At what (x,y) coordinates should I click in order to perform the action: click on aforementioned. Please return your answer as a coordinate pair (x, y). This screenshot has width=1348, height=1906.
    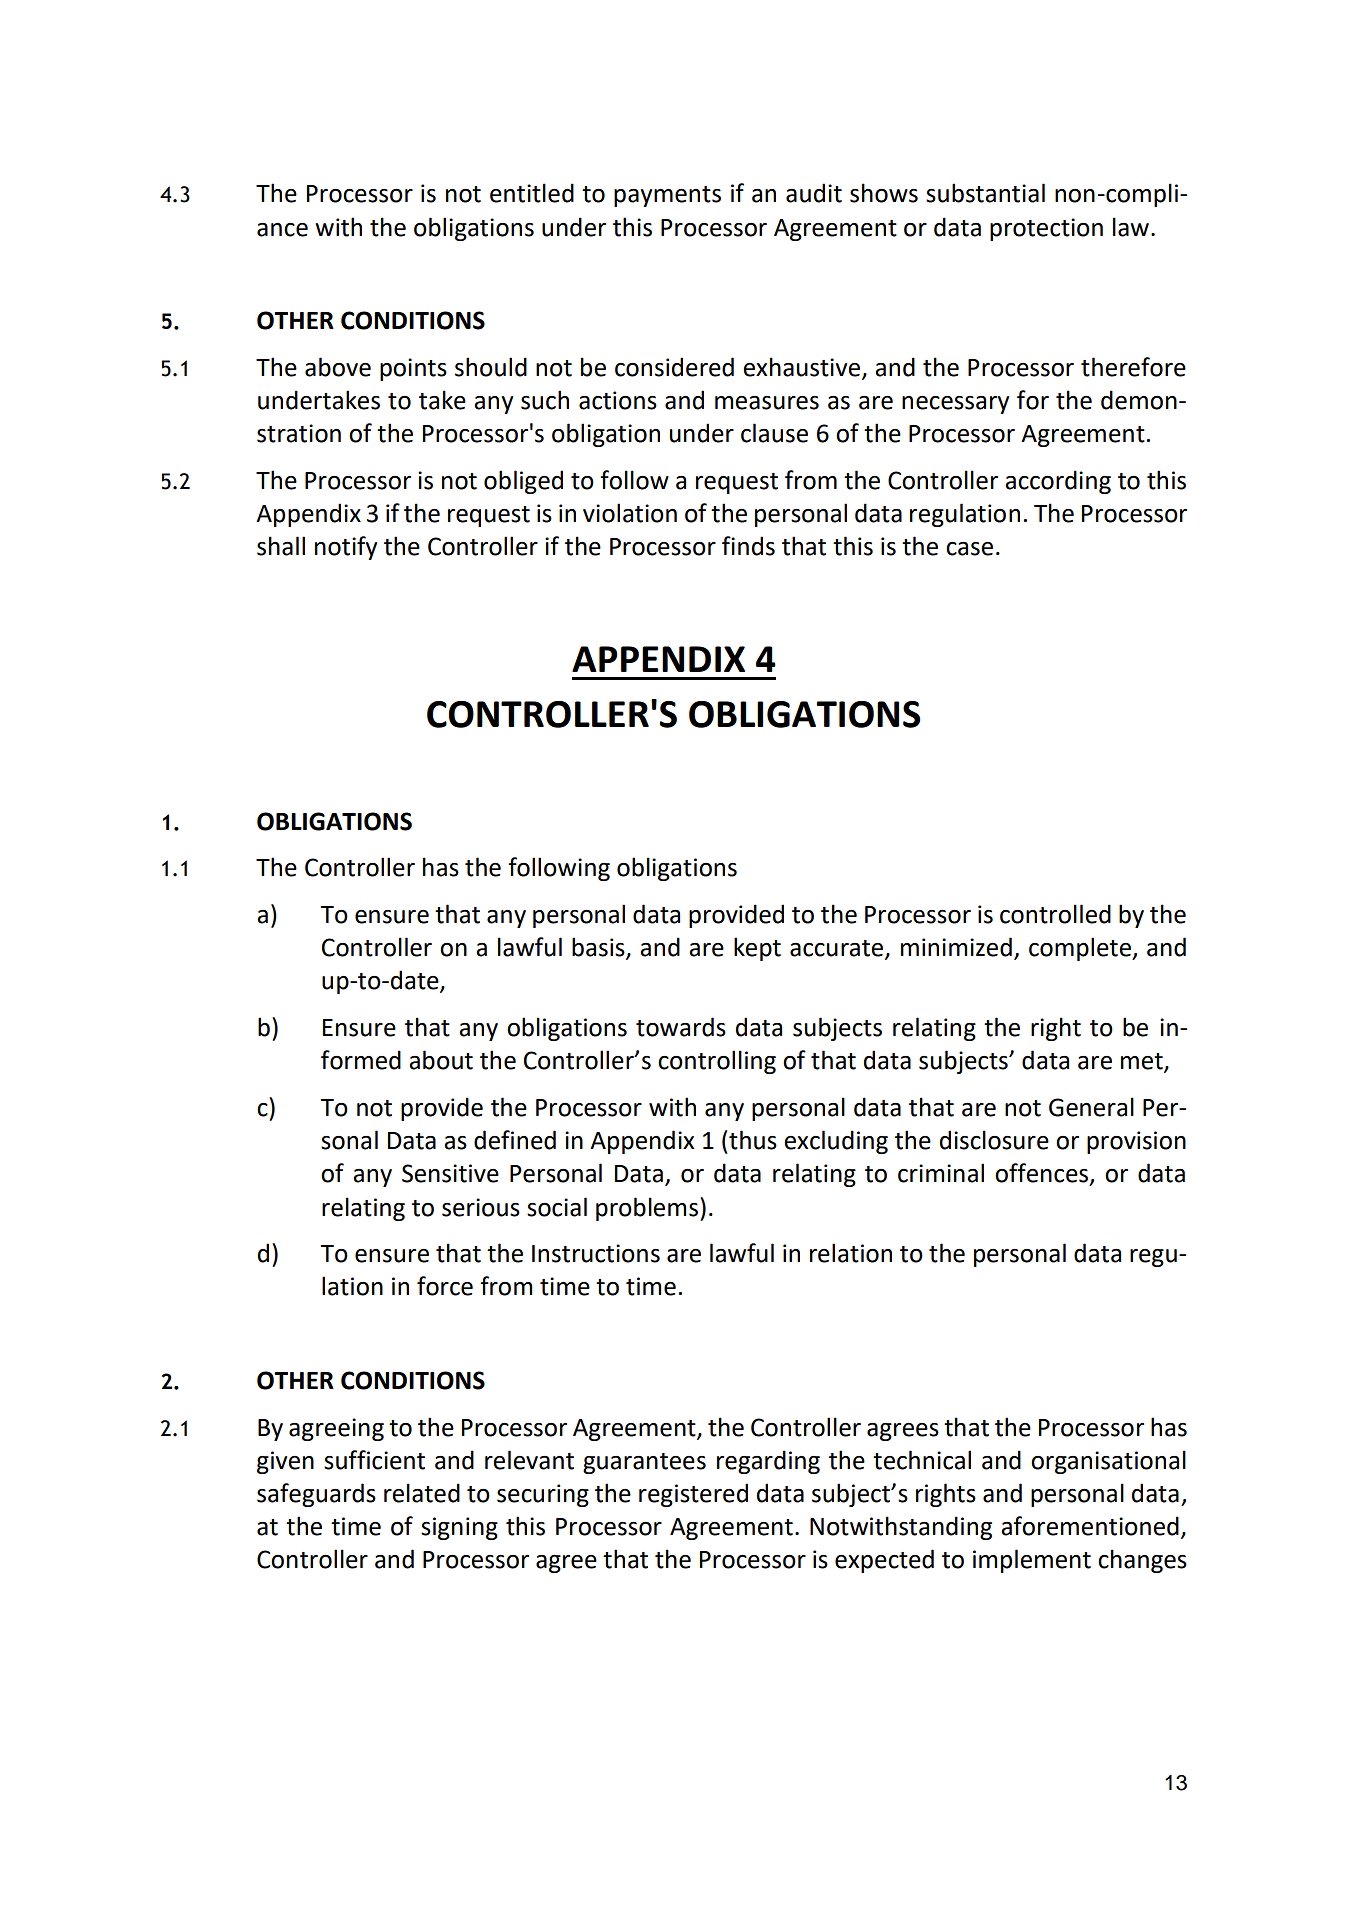
    Looking at the image, I should click on (1090, 1526).
